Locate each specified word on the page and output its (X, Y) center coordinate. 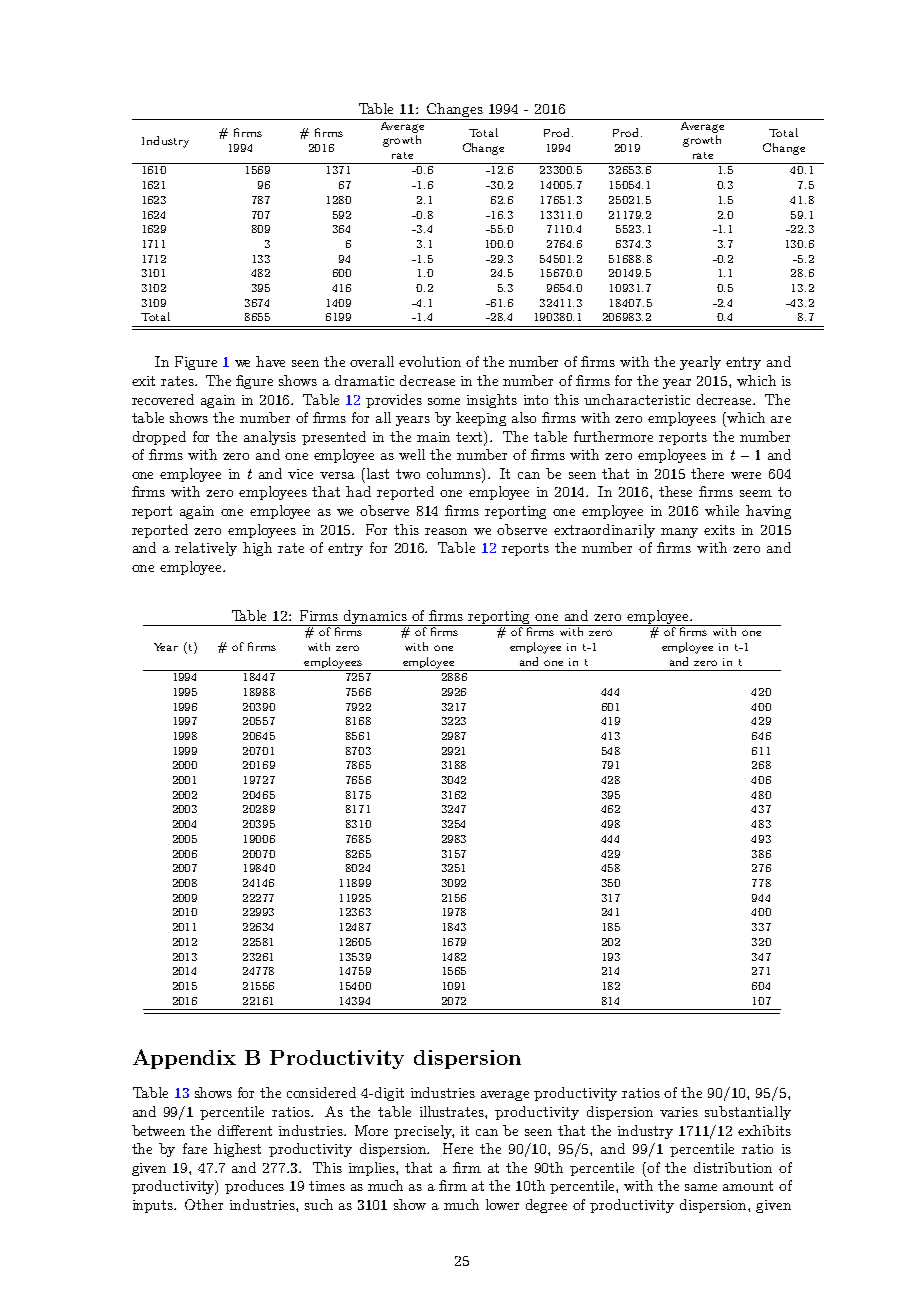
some (444, 401)
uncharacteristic (637, 399)
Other (204, 1204)
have (270, 361)
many (679, 533)
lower (502, 1204)
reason (446, 531)
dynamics (375, 618)
